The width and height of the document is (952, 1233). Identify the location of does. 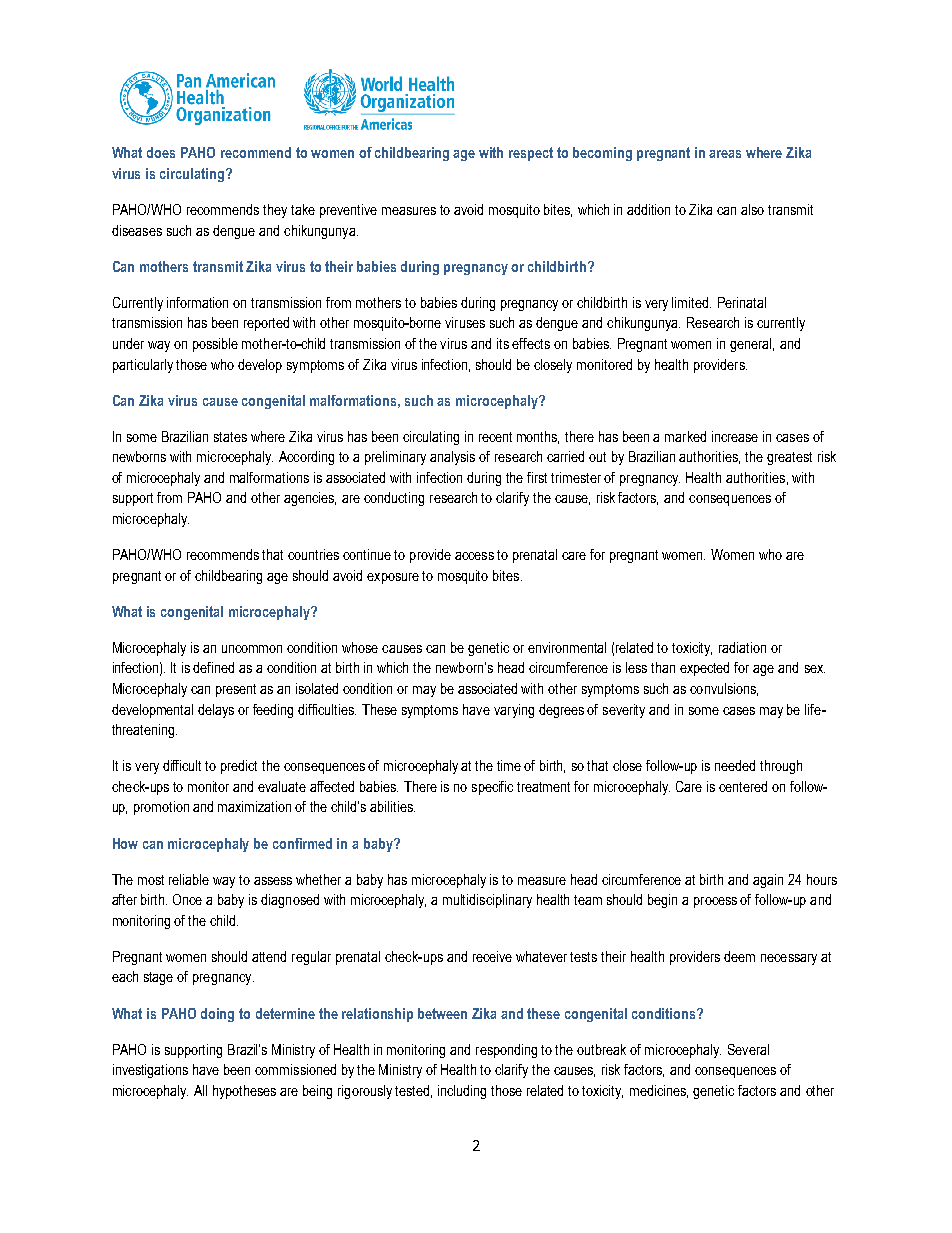
(161, 152).
